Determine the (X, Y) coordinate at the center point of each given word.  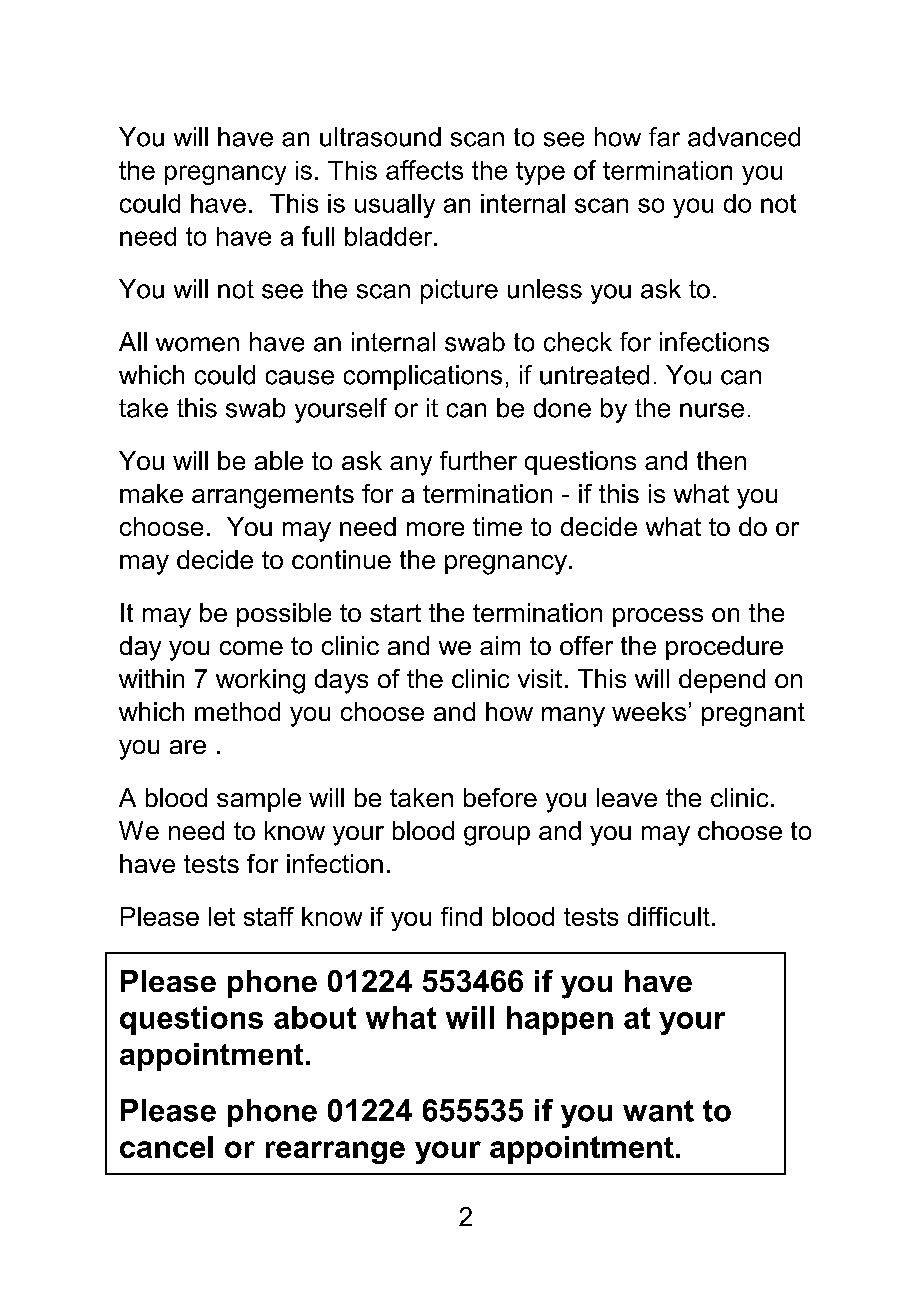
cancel (166, 1147)
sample (259, 800)
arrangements (273, 497)
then (721, 460)
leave (627, 797)
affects (424, 170)
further (478, 460)
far (664, 137)
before (500, 797)
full (318, 236)
